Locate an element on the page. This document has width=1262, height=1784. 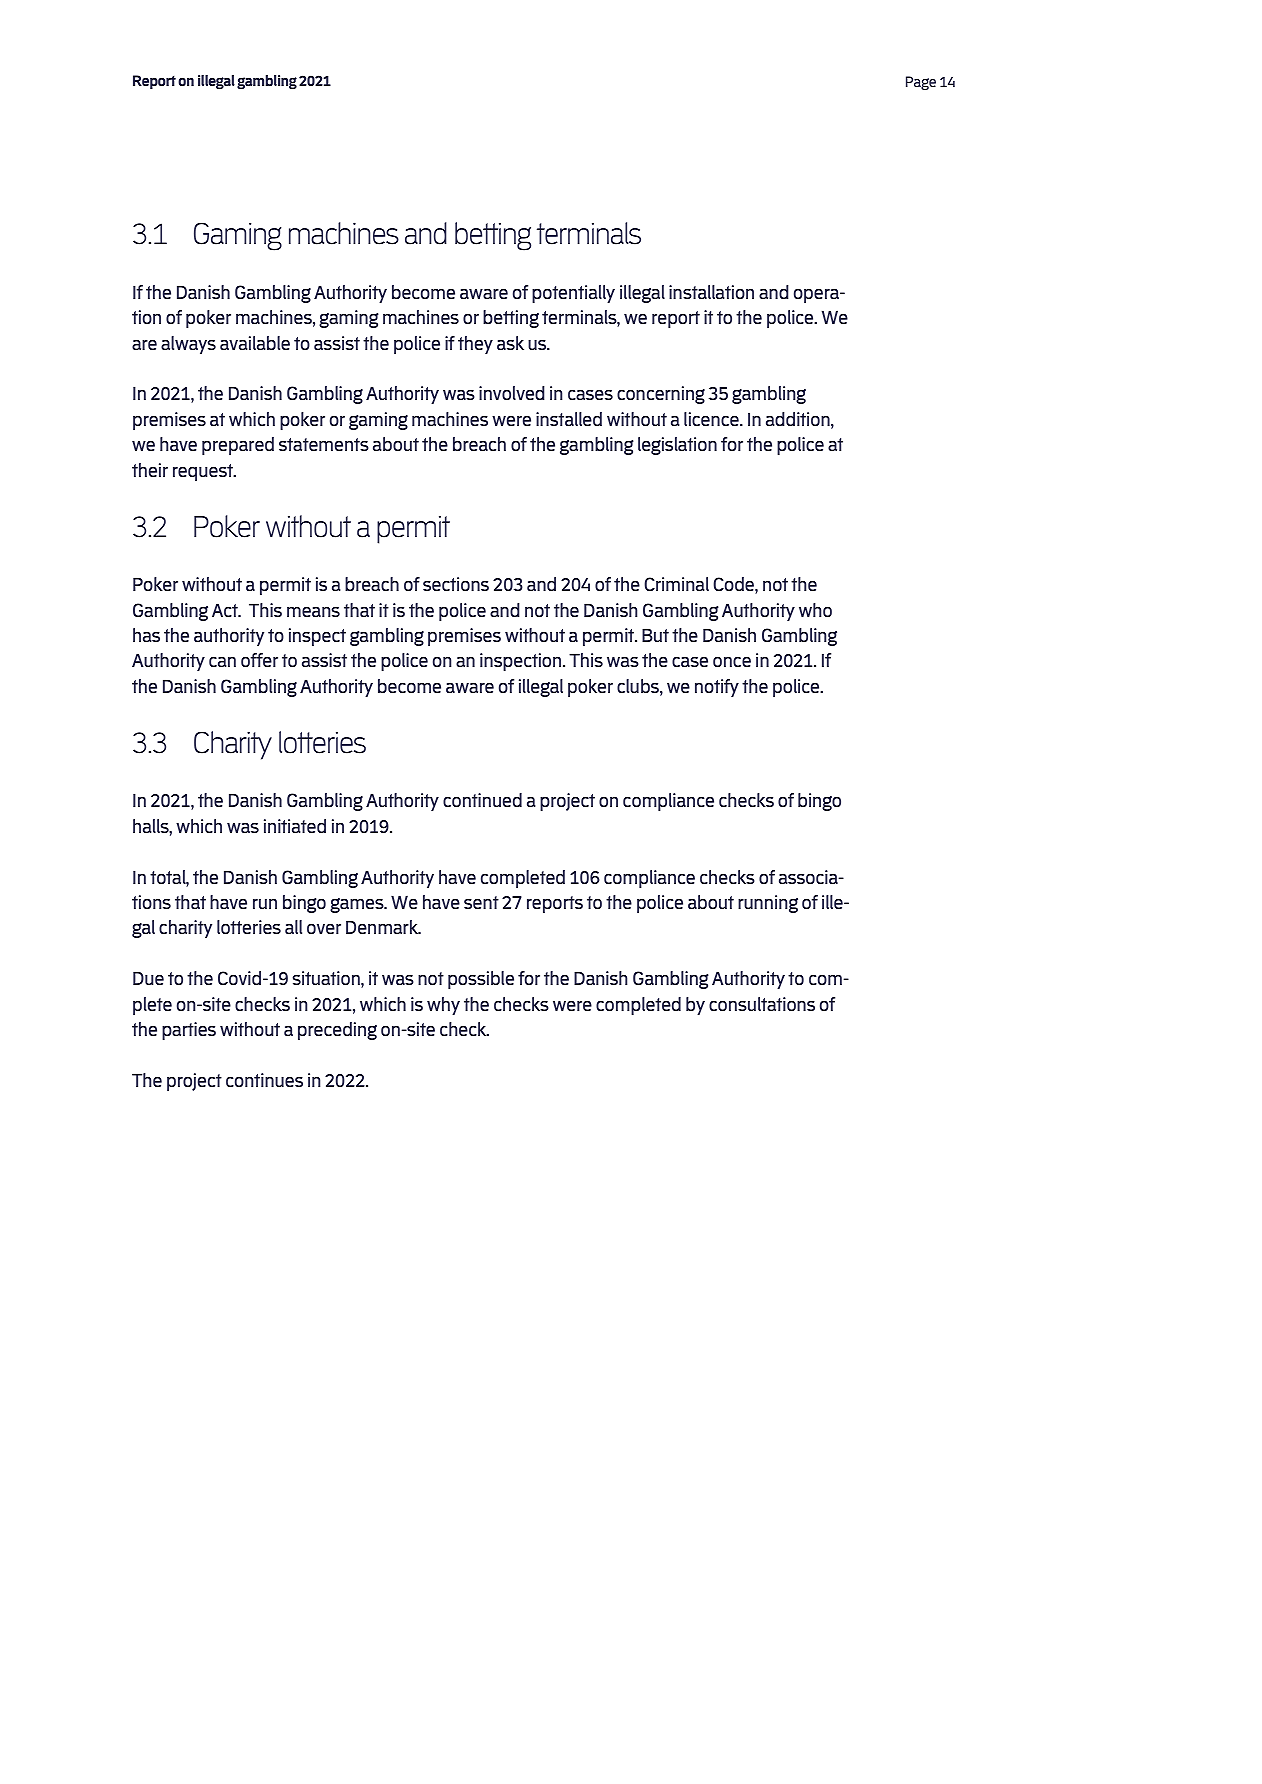
potentially is located at coordinates (573, 294).
